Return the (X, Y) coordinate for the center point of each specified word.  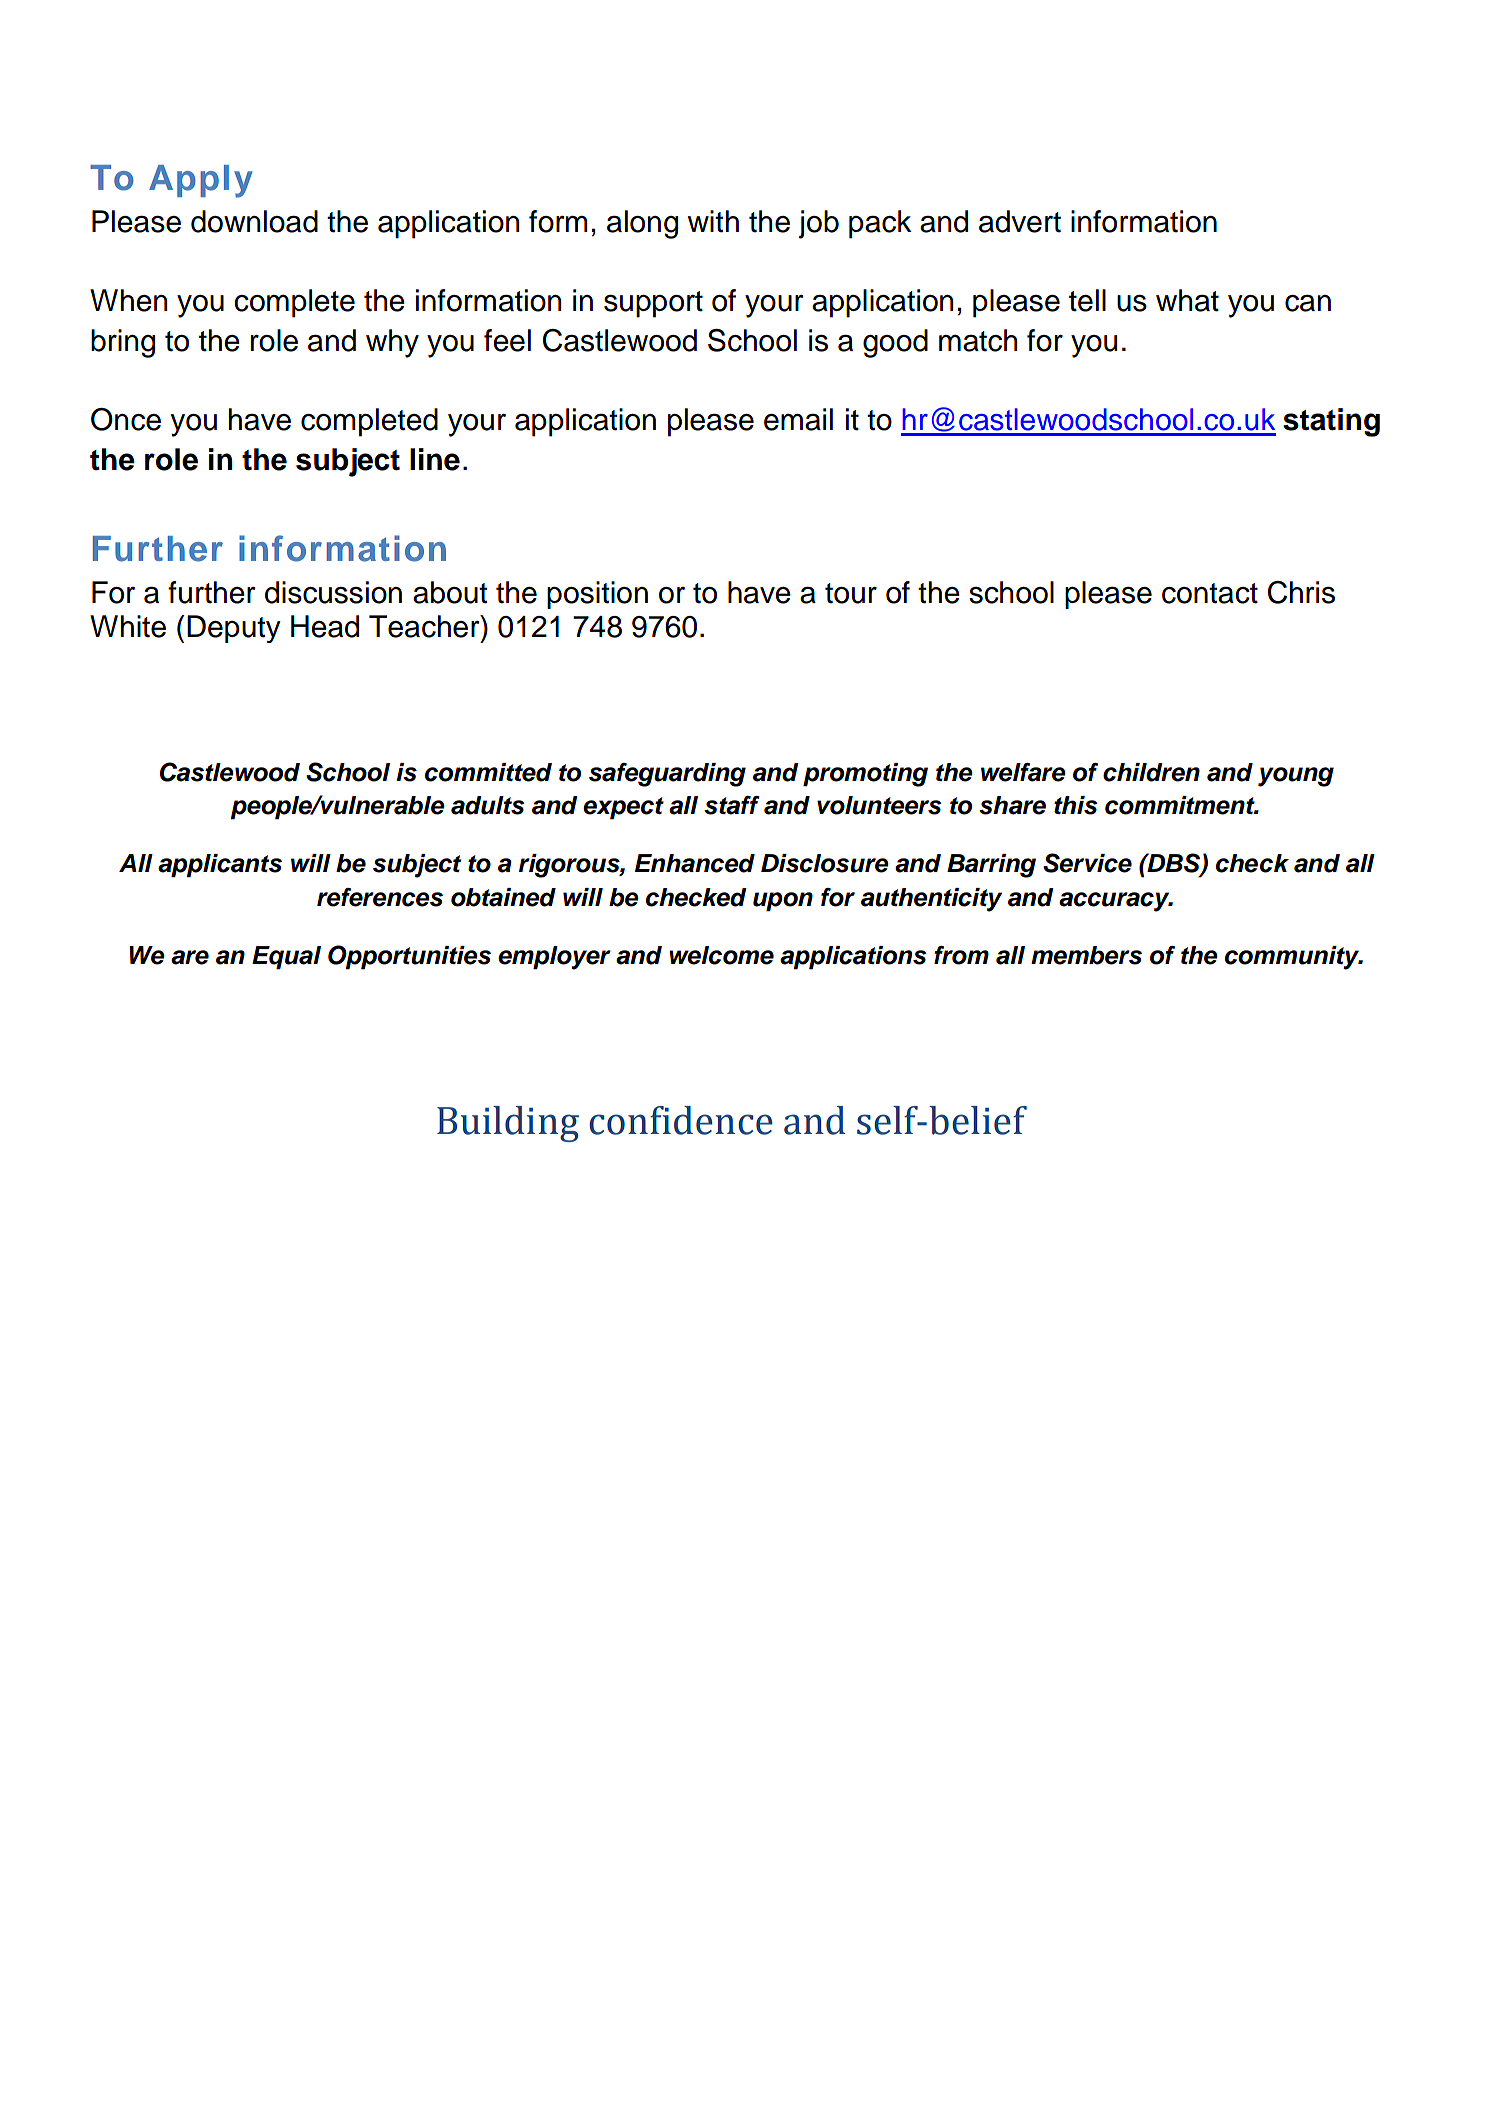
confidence (681, 1120)
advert (1020, 221)
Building (508, 1124)
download (254, 221)
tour (851, 593)
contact (1210, 593)
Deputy (234, 629)
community (1293, 958)
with (713, 221)
